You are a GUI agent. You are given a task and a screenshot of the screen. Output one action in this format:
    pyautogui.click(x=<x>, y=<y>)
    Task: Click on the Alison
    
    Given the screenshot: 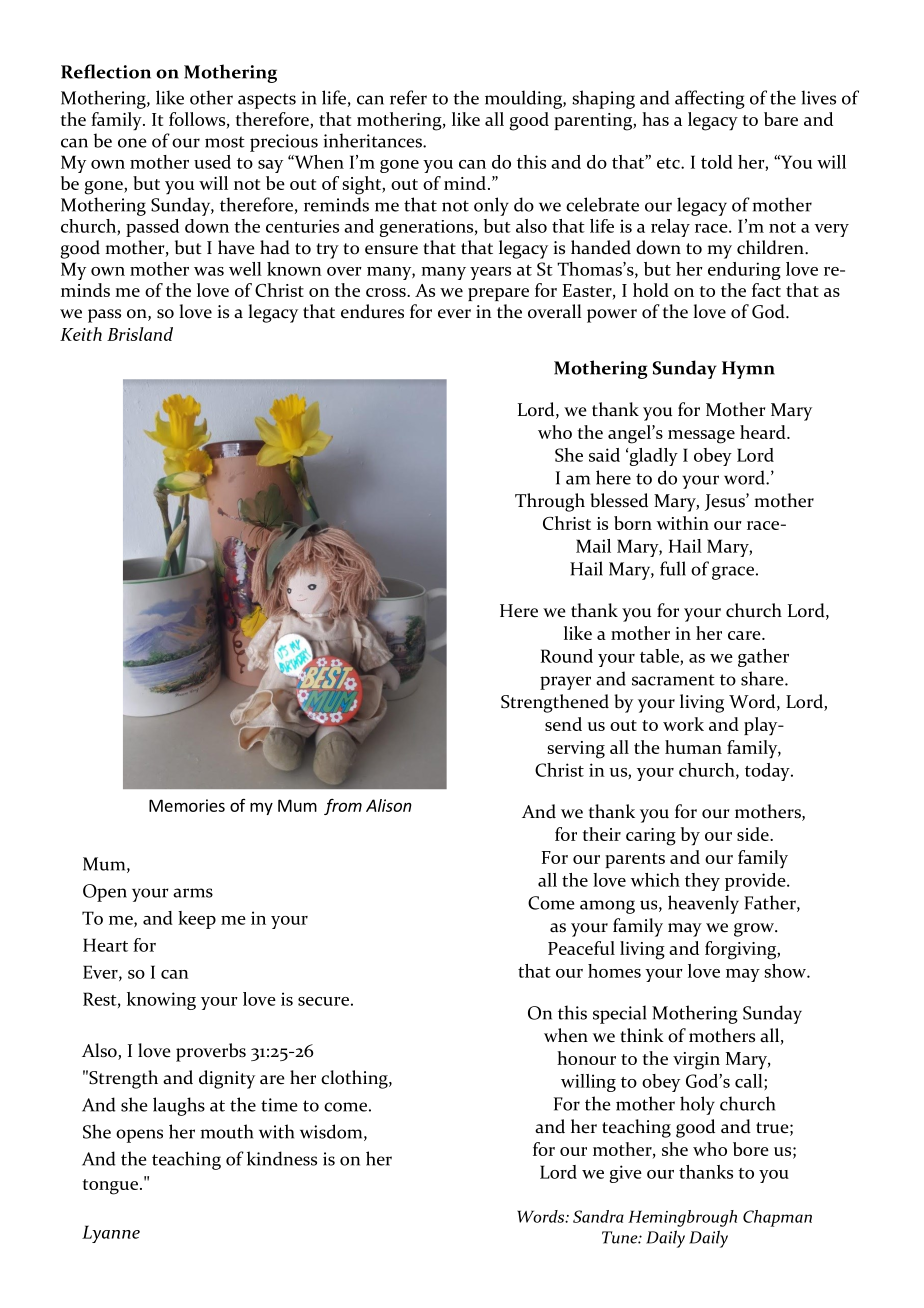 What is the action you would take?
    pyautogui.click(x=389, y=805)
